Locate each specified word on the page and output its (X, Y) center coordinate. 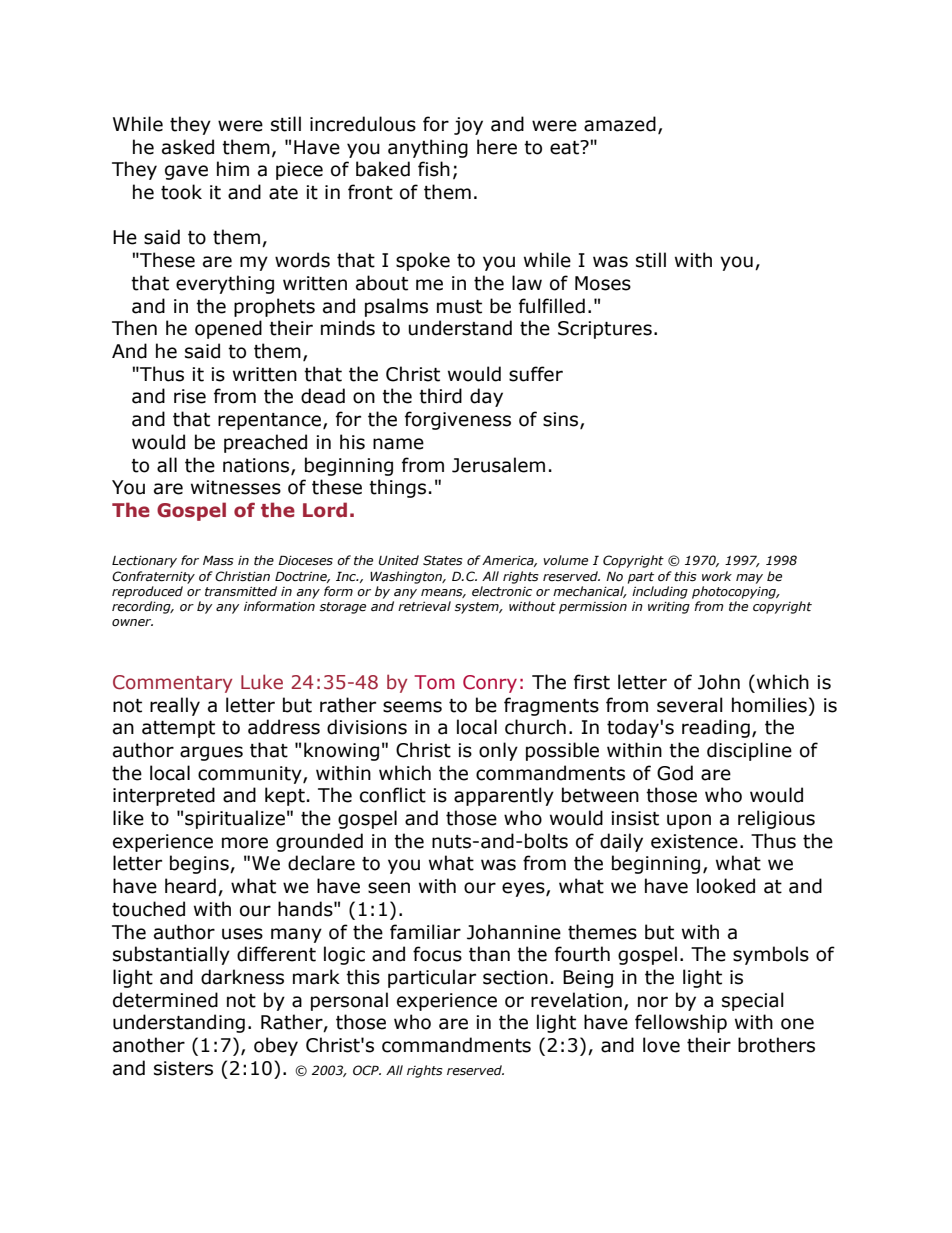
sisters (183, 1068)
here (497, 147)
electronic (502, 591)
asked (188, 147)
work (717, 576)
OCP (367, 1070)
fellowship (681, 1023)
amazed (620, 124)
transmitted (241, 591)
